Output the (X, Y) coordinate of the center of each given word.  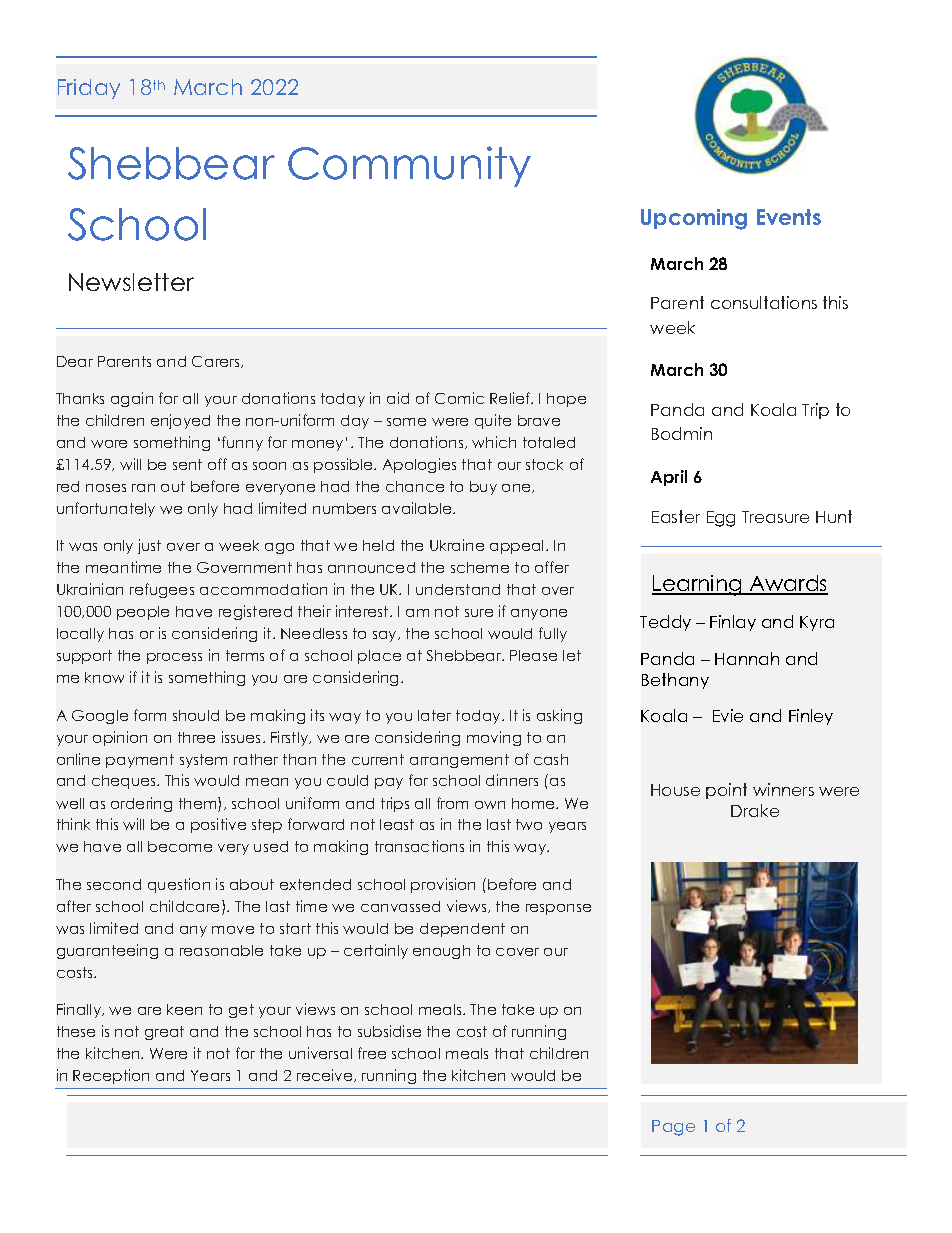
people (143, 613)
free (372, 1053)
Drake (755, 810)
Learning (698, 585)
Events (789, 217)
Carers (217, 362)
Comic (459, 398)
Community (409, 166)
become (180, 846)
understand (458, 589)
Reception (111, 1076)
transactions (419, 846)
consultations (764, 302)
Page (673, 1128)
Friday (89, 89)
